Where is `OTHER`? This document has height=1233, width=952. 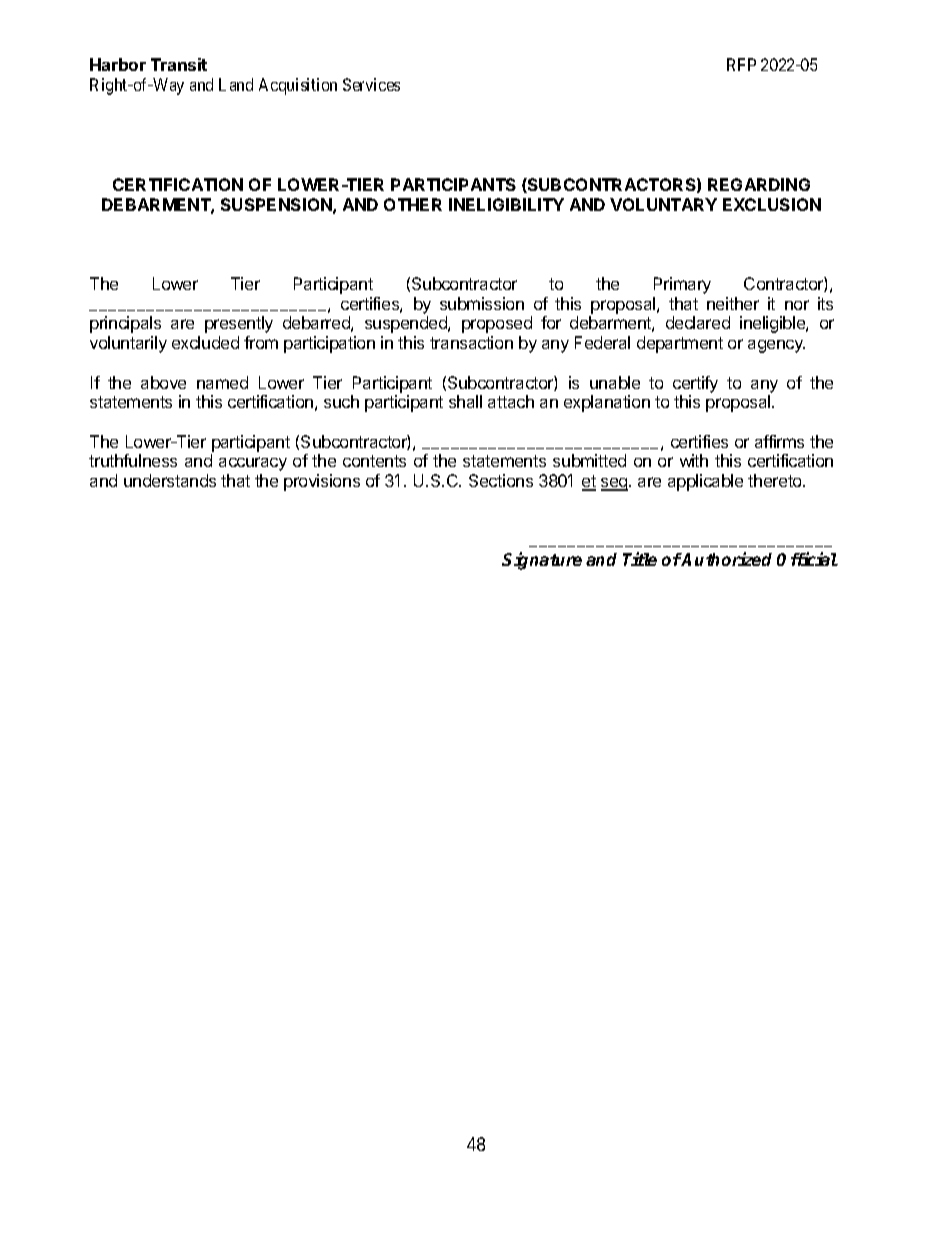
OTHER is located at coordinates (413, 204).
